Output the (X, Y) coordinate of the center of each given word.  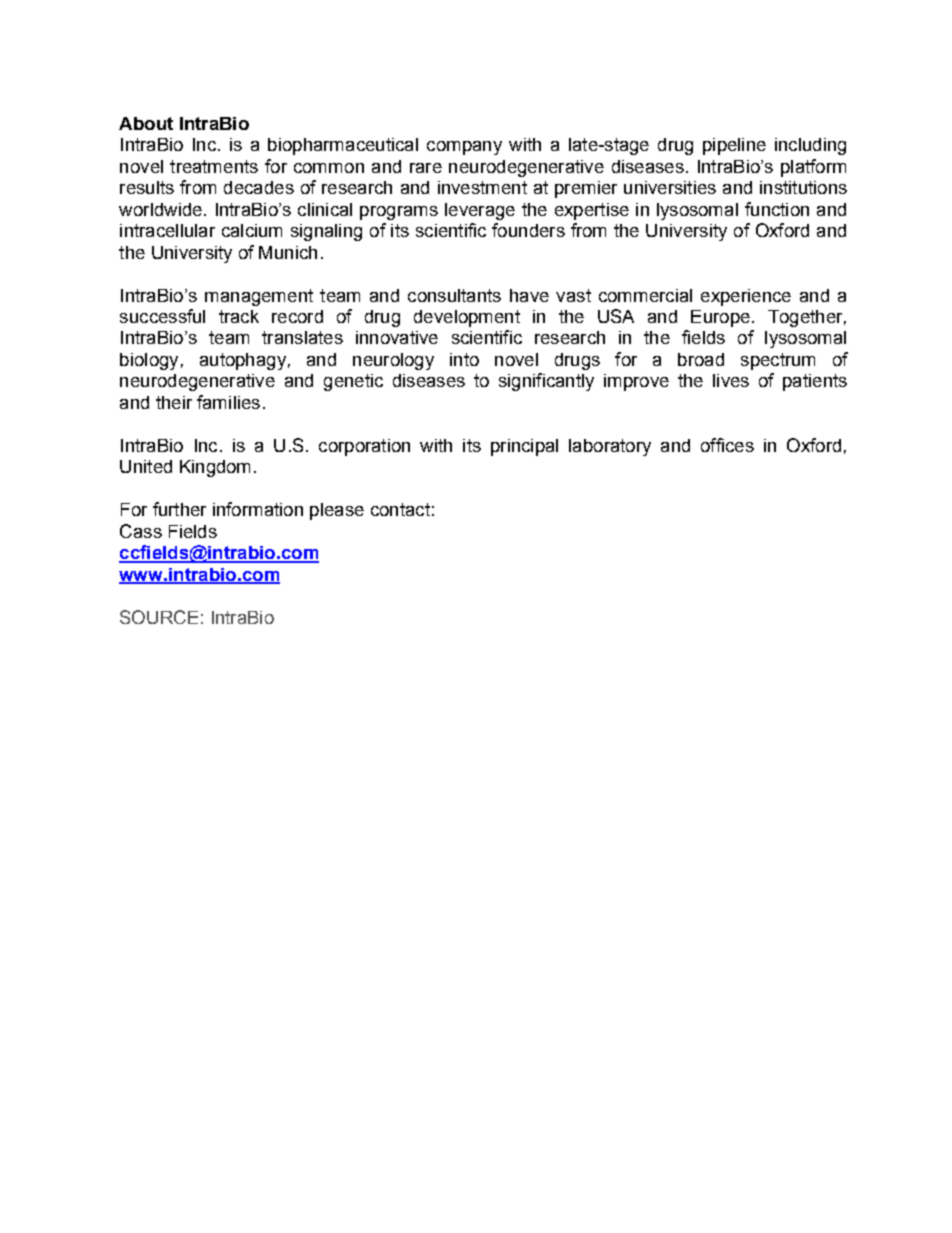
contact (400, 509)
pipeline (734, 146)
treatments (214, 166)
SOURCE (159, 617)
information (258, 509)
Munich (288, 252)
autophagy (243, 361)
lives (731, 380)
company (464, 148)
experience (746, 297)
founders (528, 230)
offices (727, 445)
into (464, 359)
